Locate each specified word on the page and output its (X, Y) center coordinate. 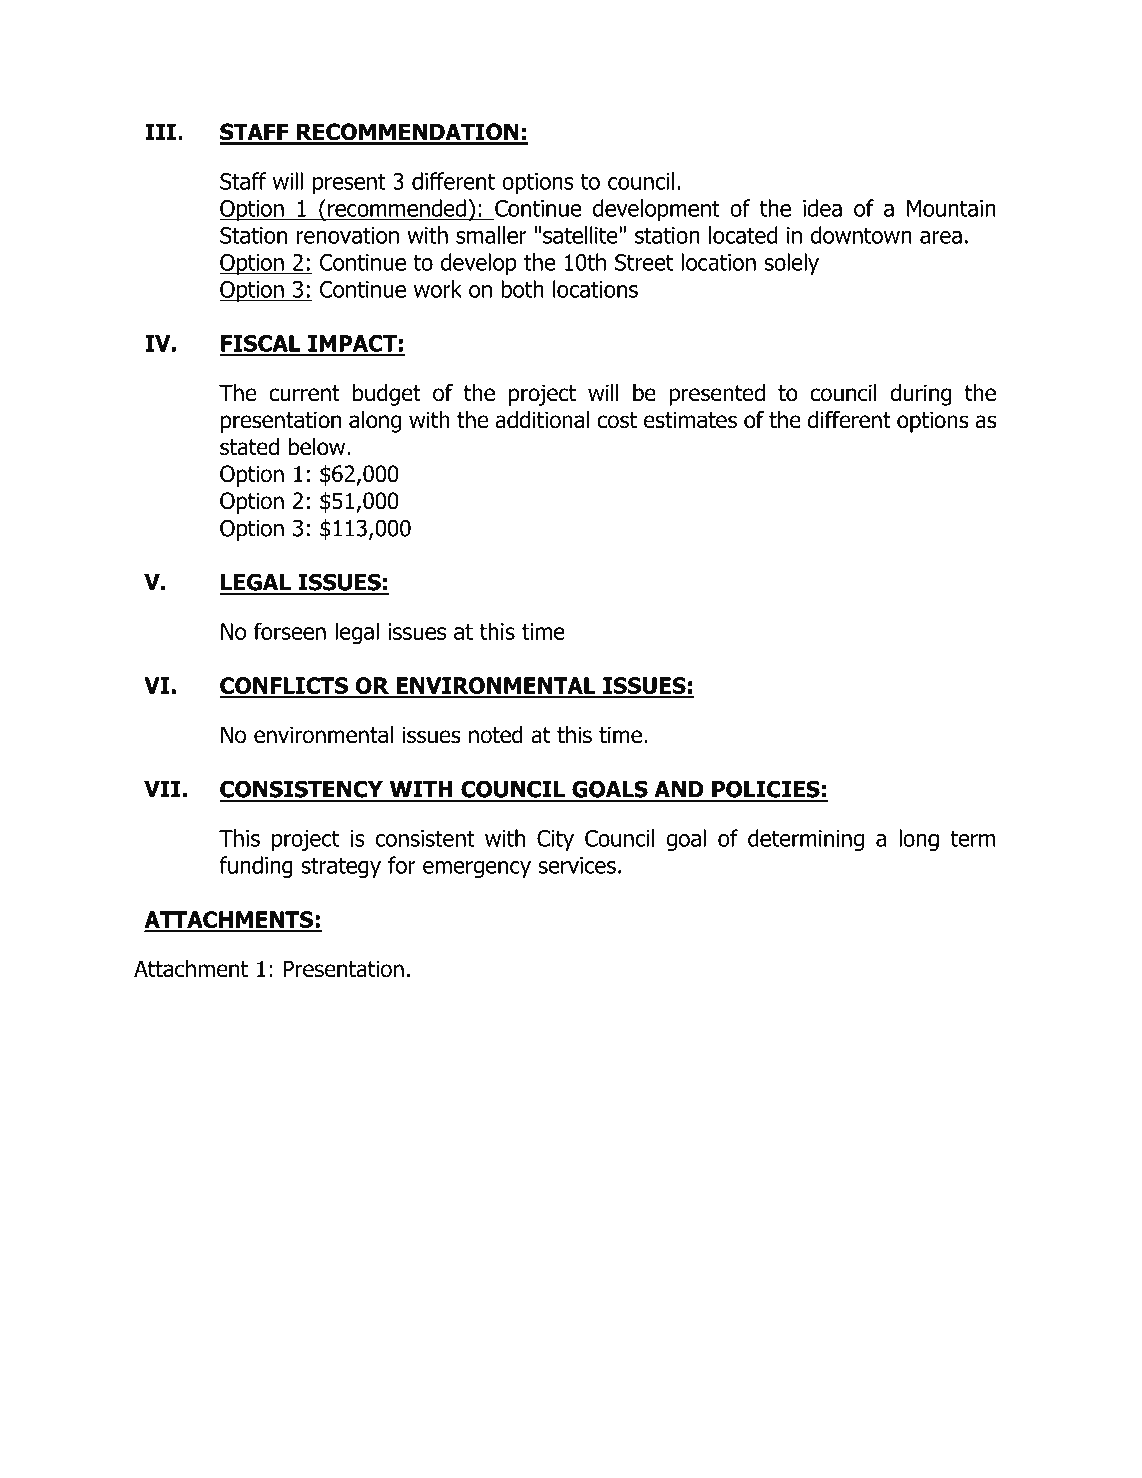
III (160, 131)
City (555, 840)
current (304, 393)
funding (256, 867)
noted (496, 735)
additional (542, 420)
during (921, 395)
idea (822, 208)
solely (791, 264)
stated (249, 447)
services (577, 865)
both (522, 289)
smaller (491, 235)
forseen (290, 631)
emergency (477, 869)
